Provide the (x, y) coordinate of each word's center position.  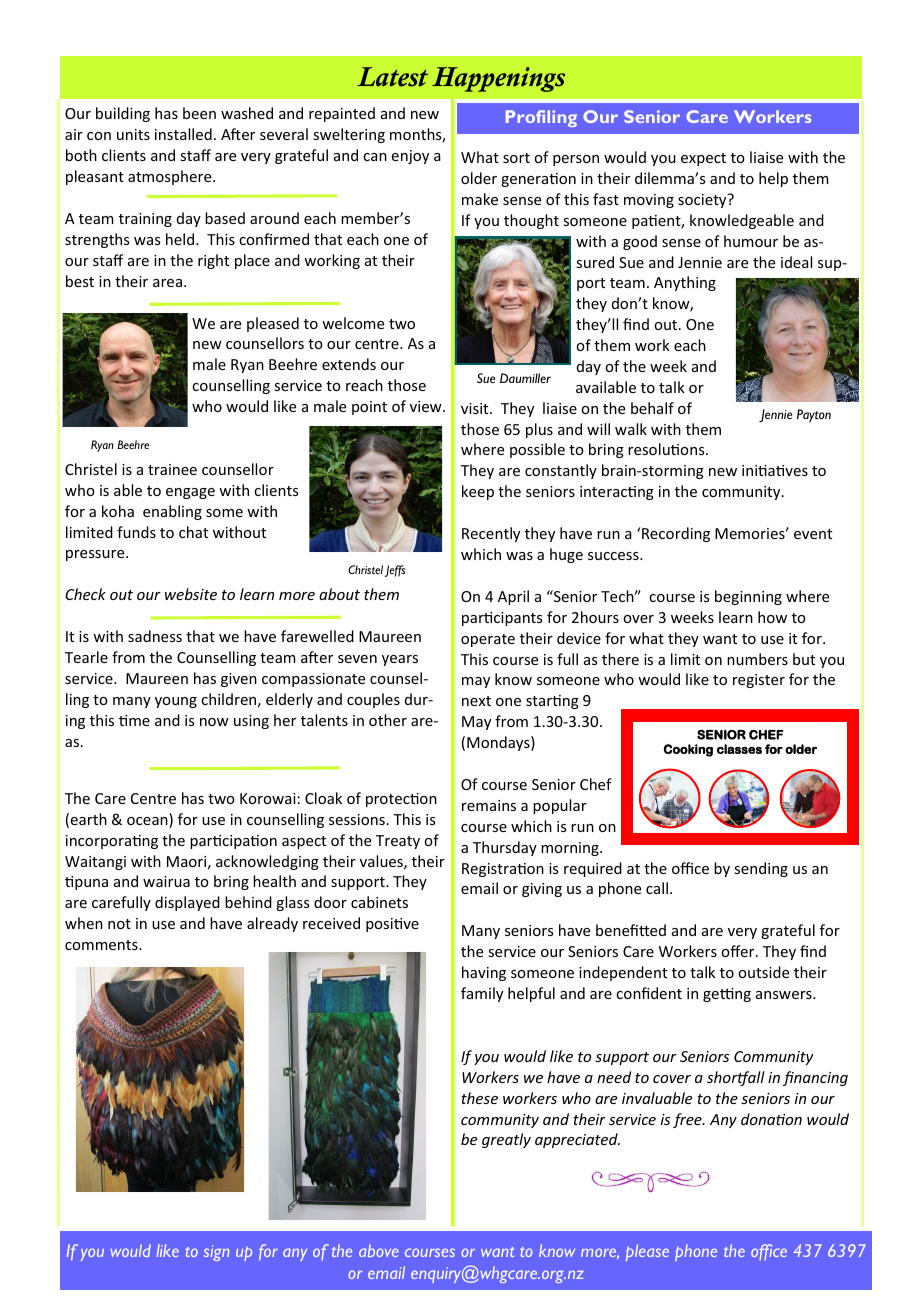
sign (216, 1253)
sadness (155, 636)
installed (183, 134)
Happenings (498, 79)
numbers (757, 659)
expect (703, 159)
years (400, 660)
